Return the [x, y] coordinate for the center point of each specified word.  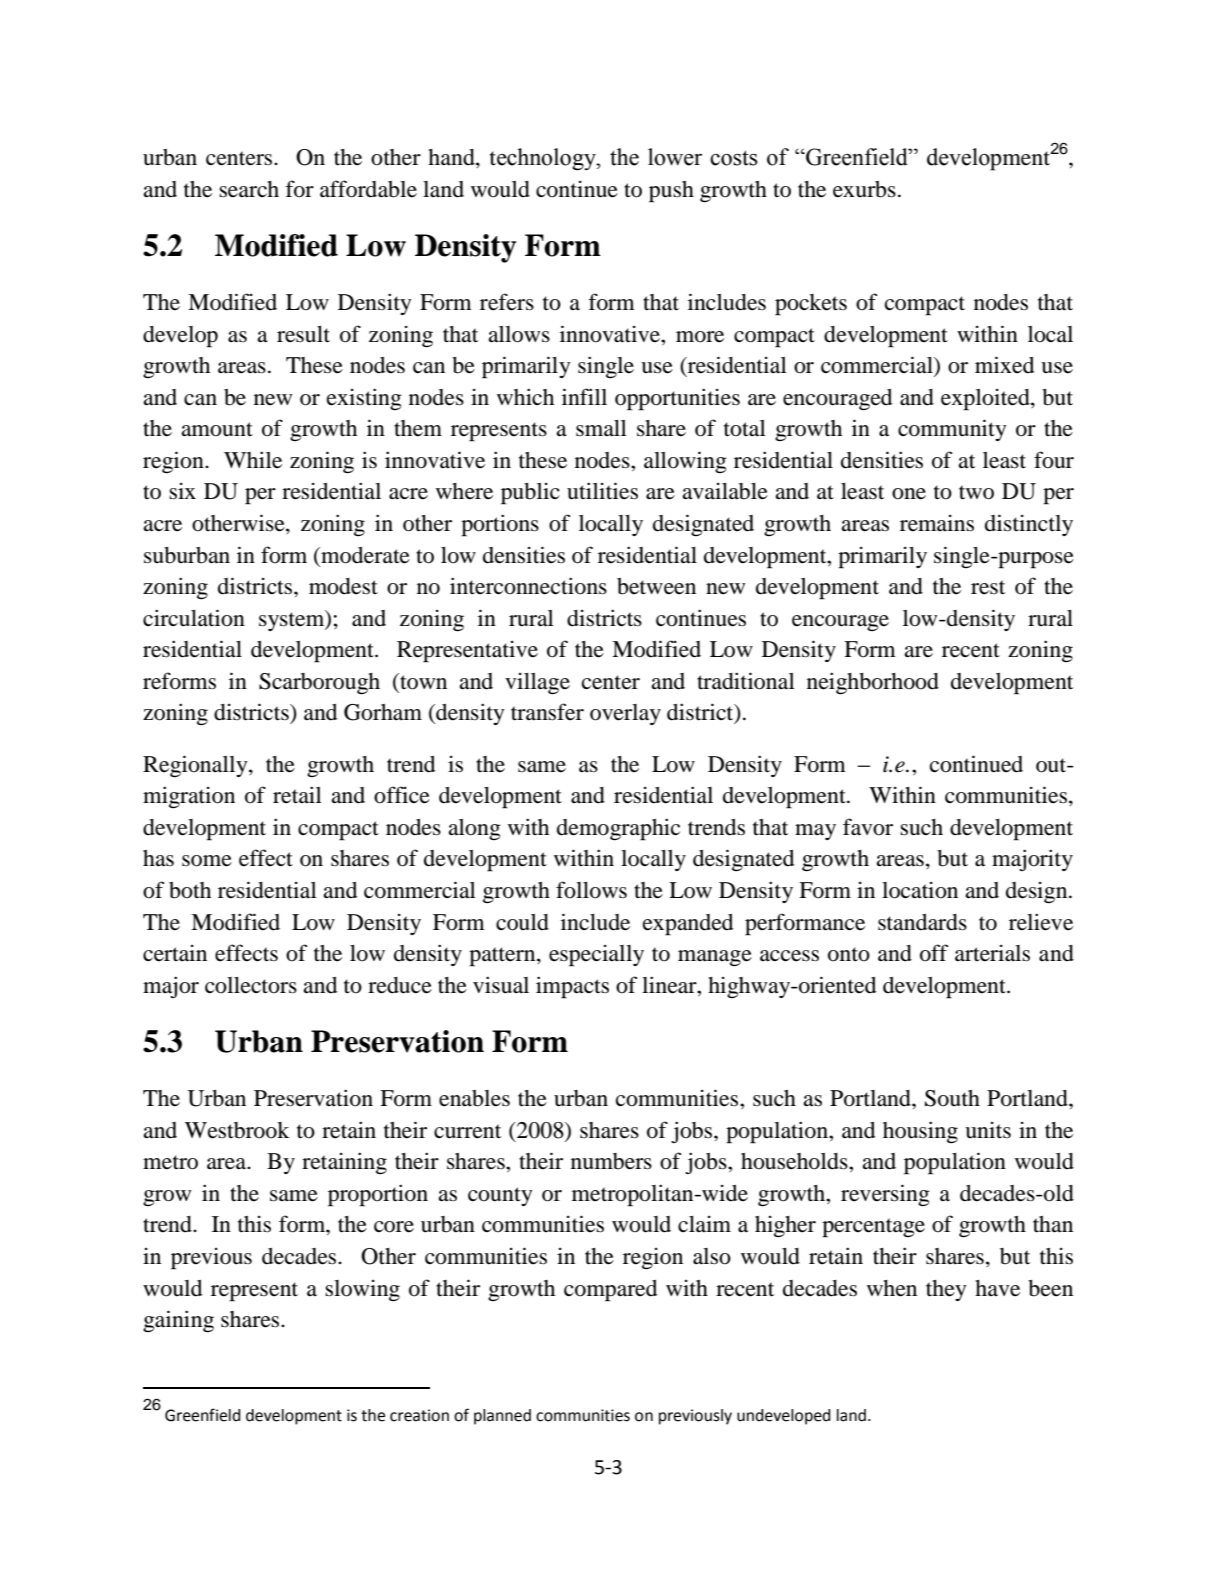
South [952, 1098]
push [671, 192]
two [976, 492]
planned [502, 1417]
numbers [611, 1161]
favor [868, 827]
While [253, 460]
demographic [618, 829]
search [249, 189]
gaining [178, 1321]
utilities [602, 491]
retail [297, 795]
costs [734, 158]
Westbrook [237, 1130]
